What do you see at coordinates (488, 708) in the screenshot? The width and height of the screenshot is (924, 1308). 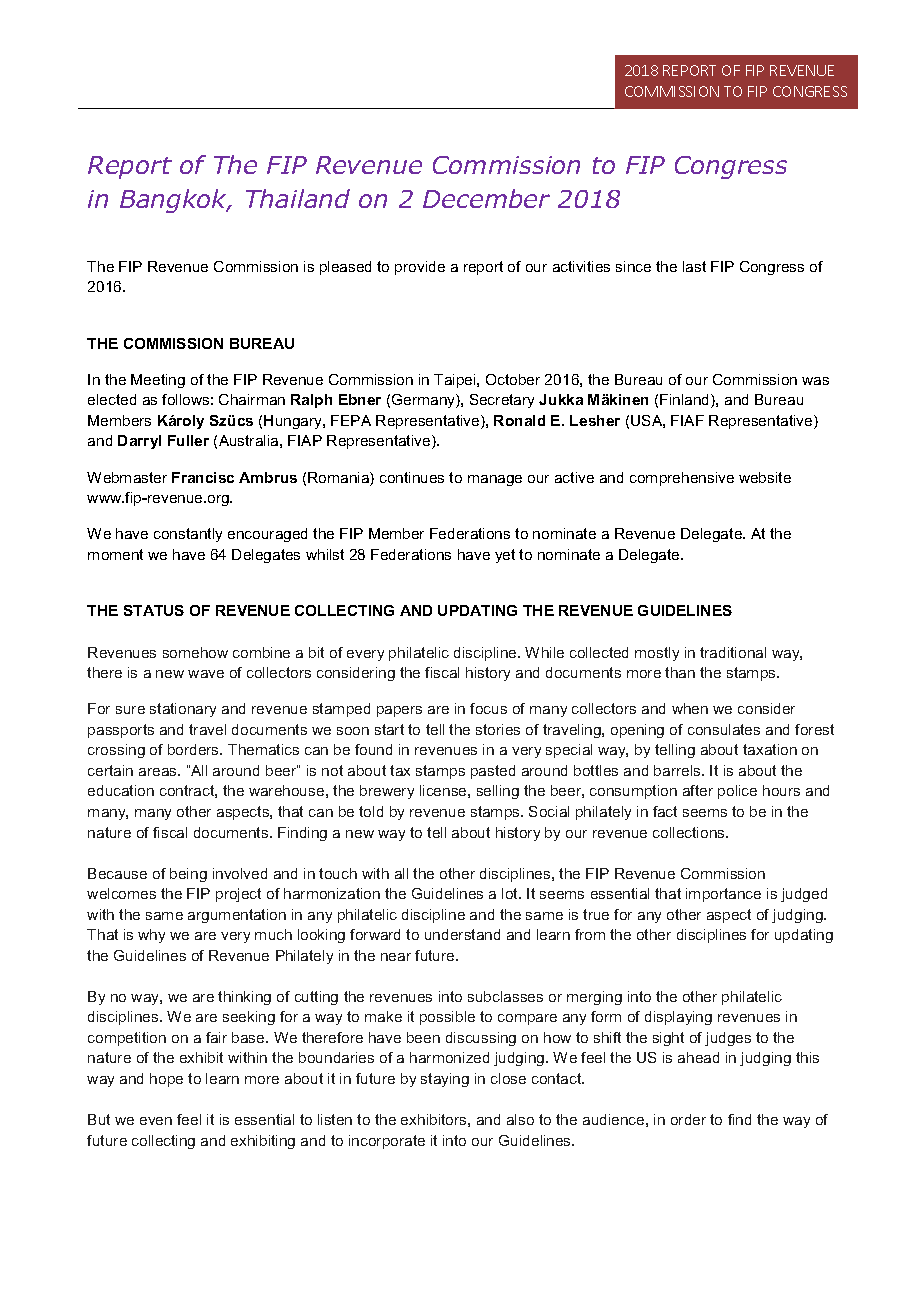 I see `focus` at bounding box center [488, 708].
